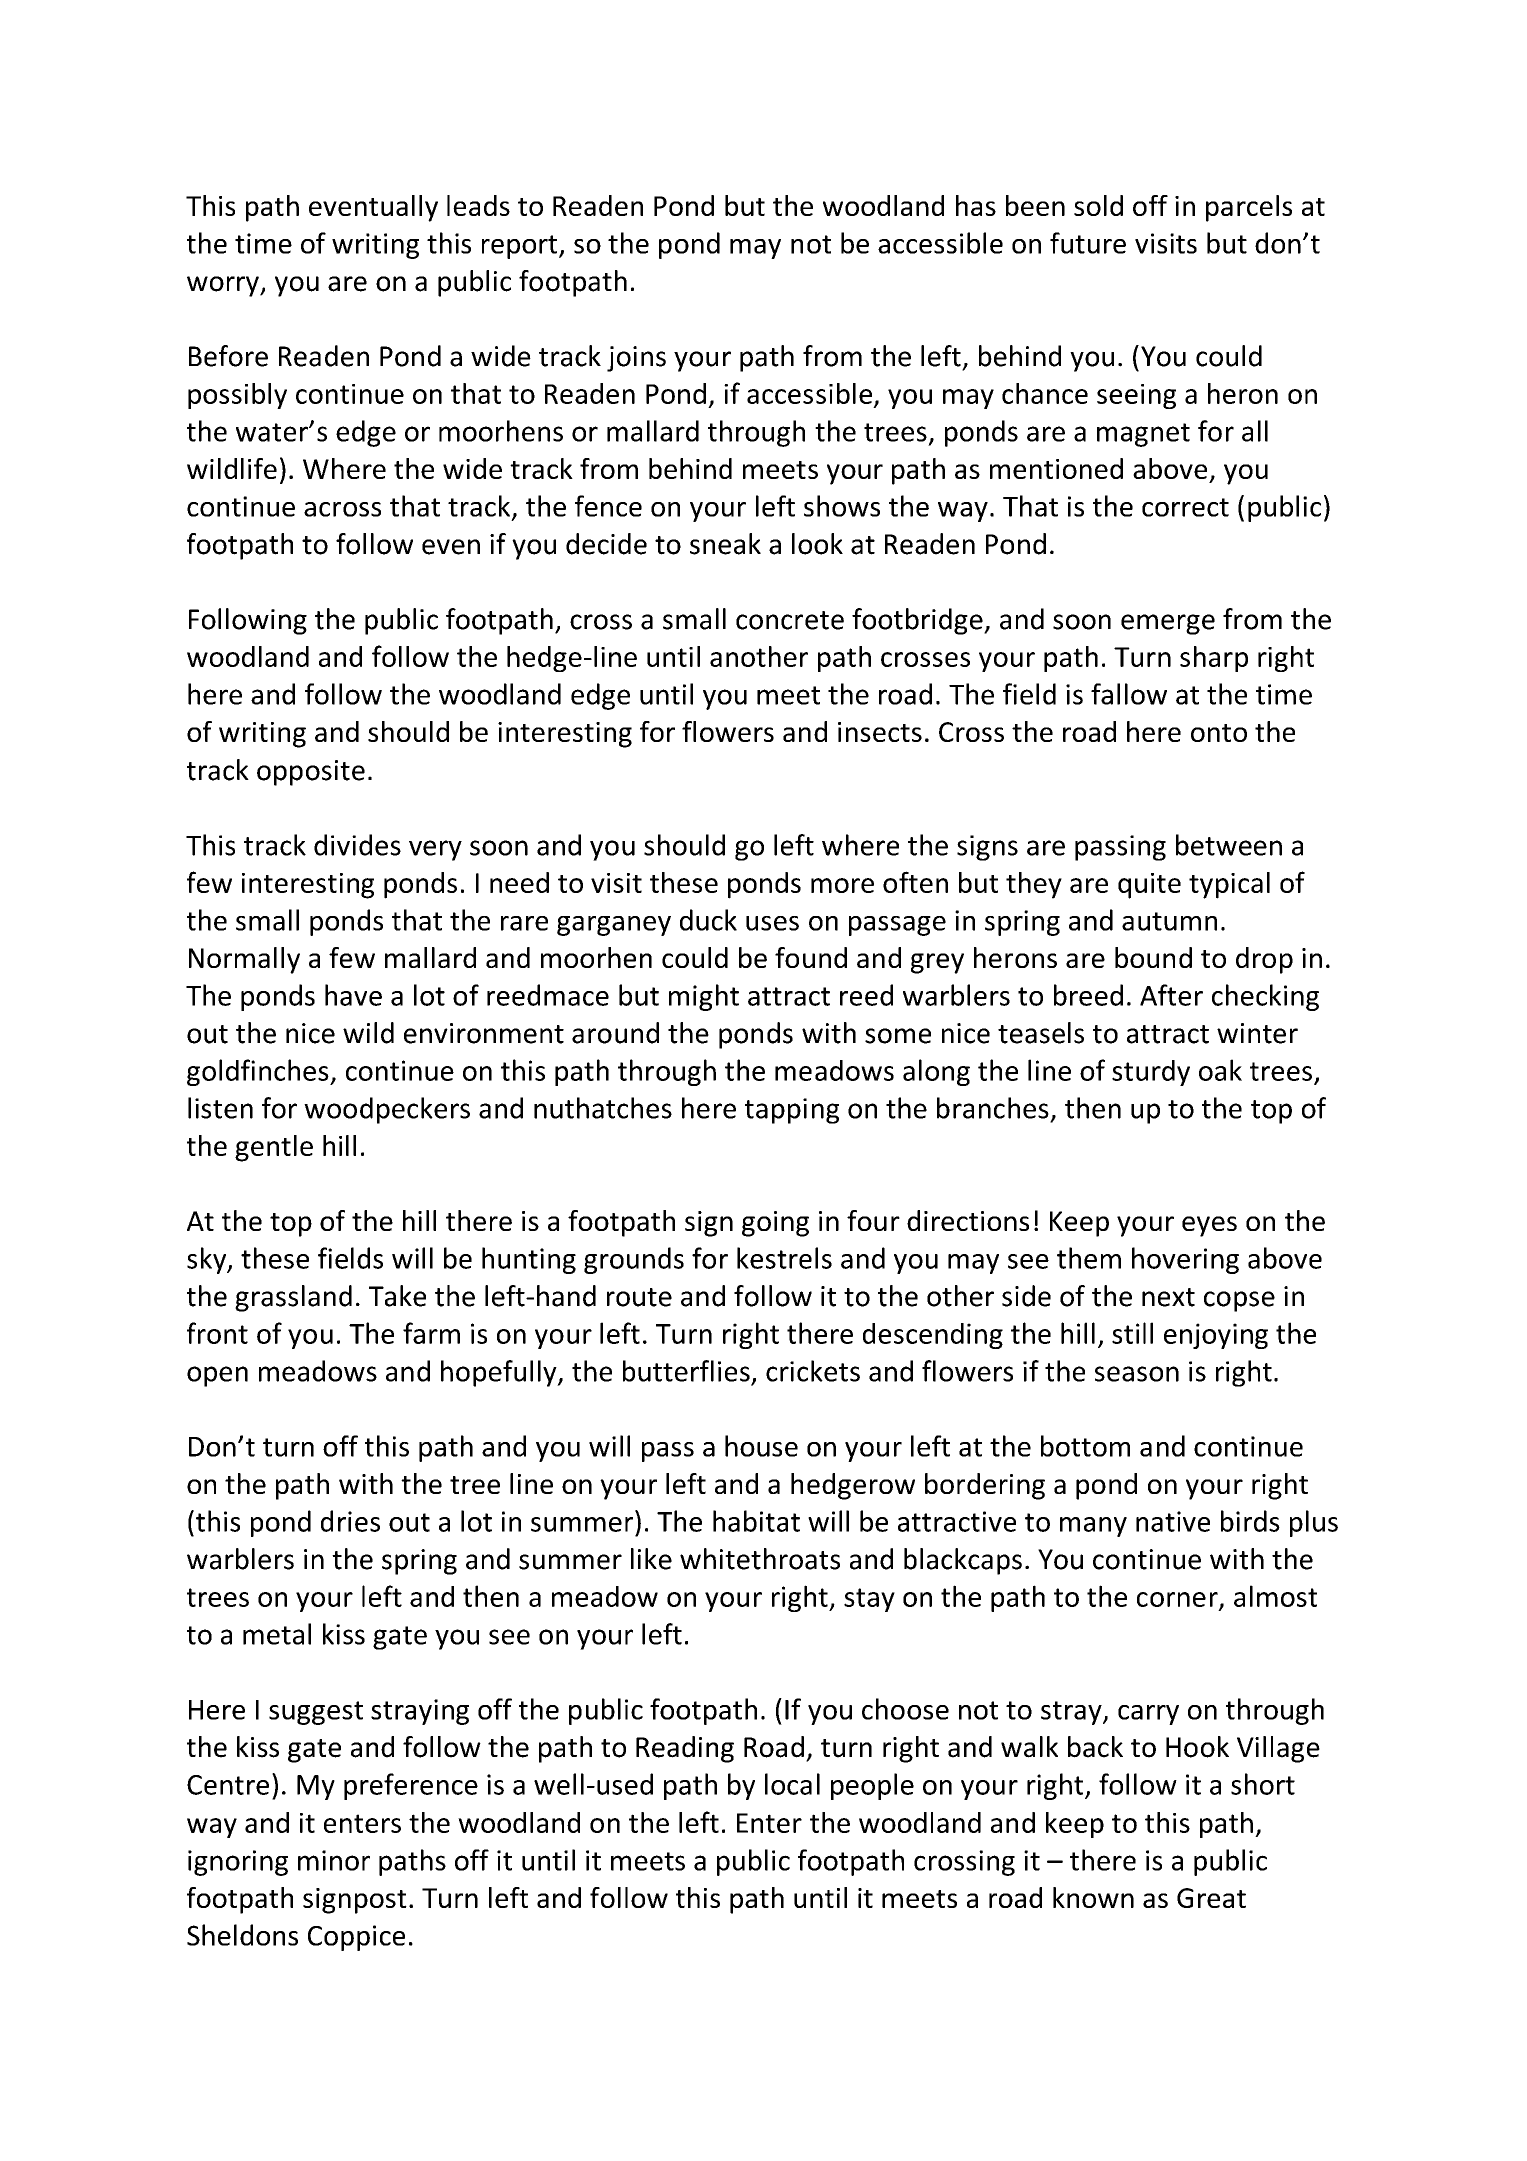 The height and width of the page is (2161, 1527). Describe the element at coordinates (761, 1446) in the page. I see `house` at that location.
